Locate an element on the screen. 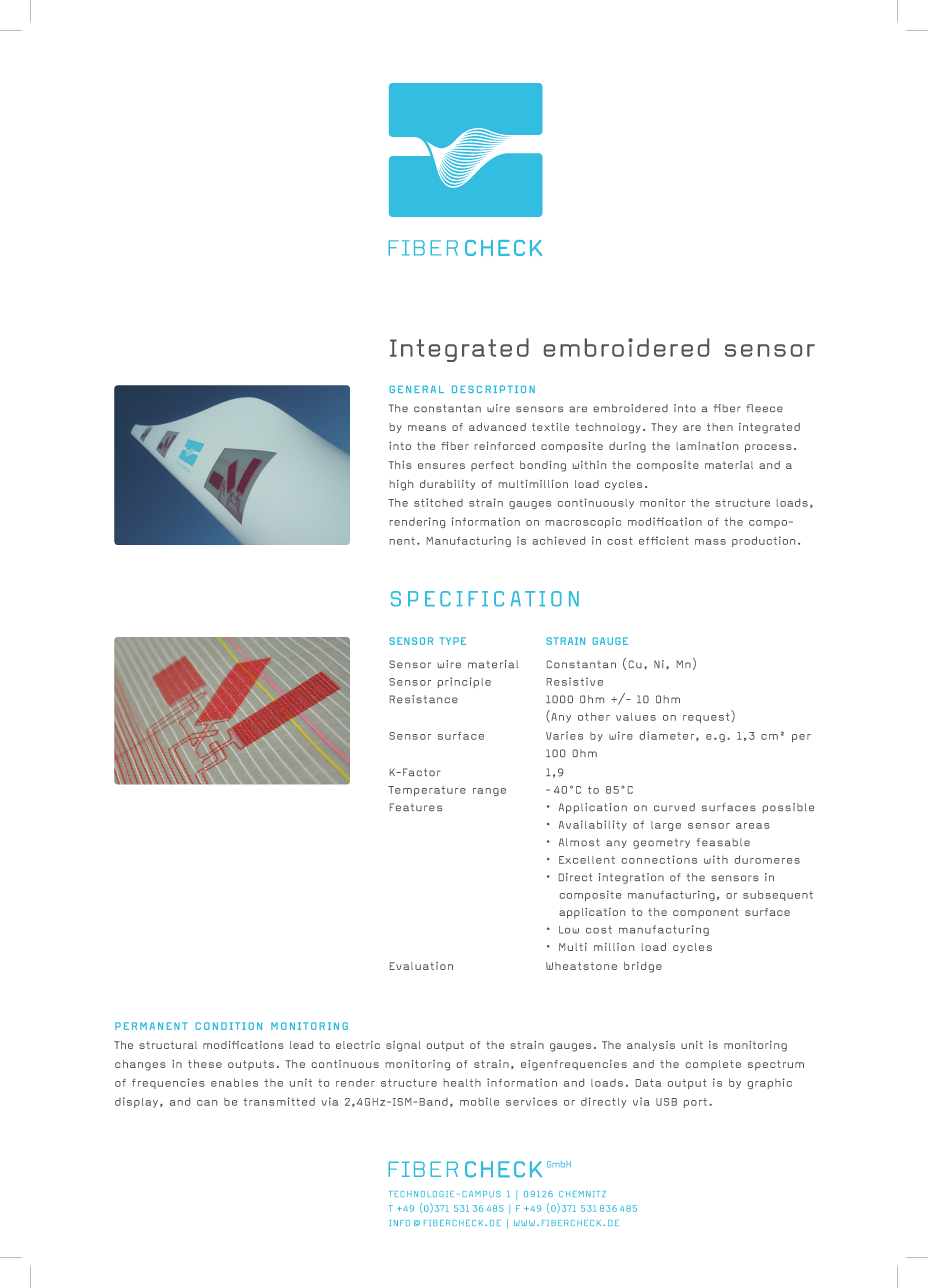 The image size is (928, 1288). Resistance is located at coordinates (424, 699).
